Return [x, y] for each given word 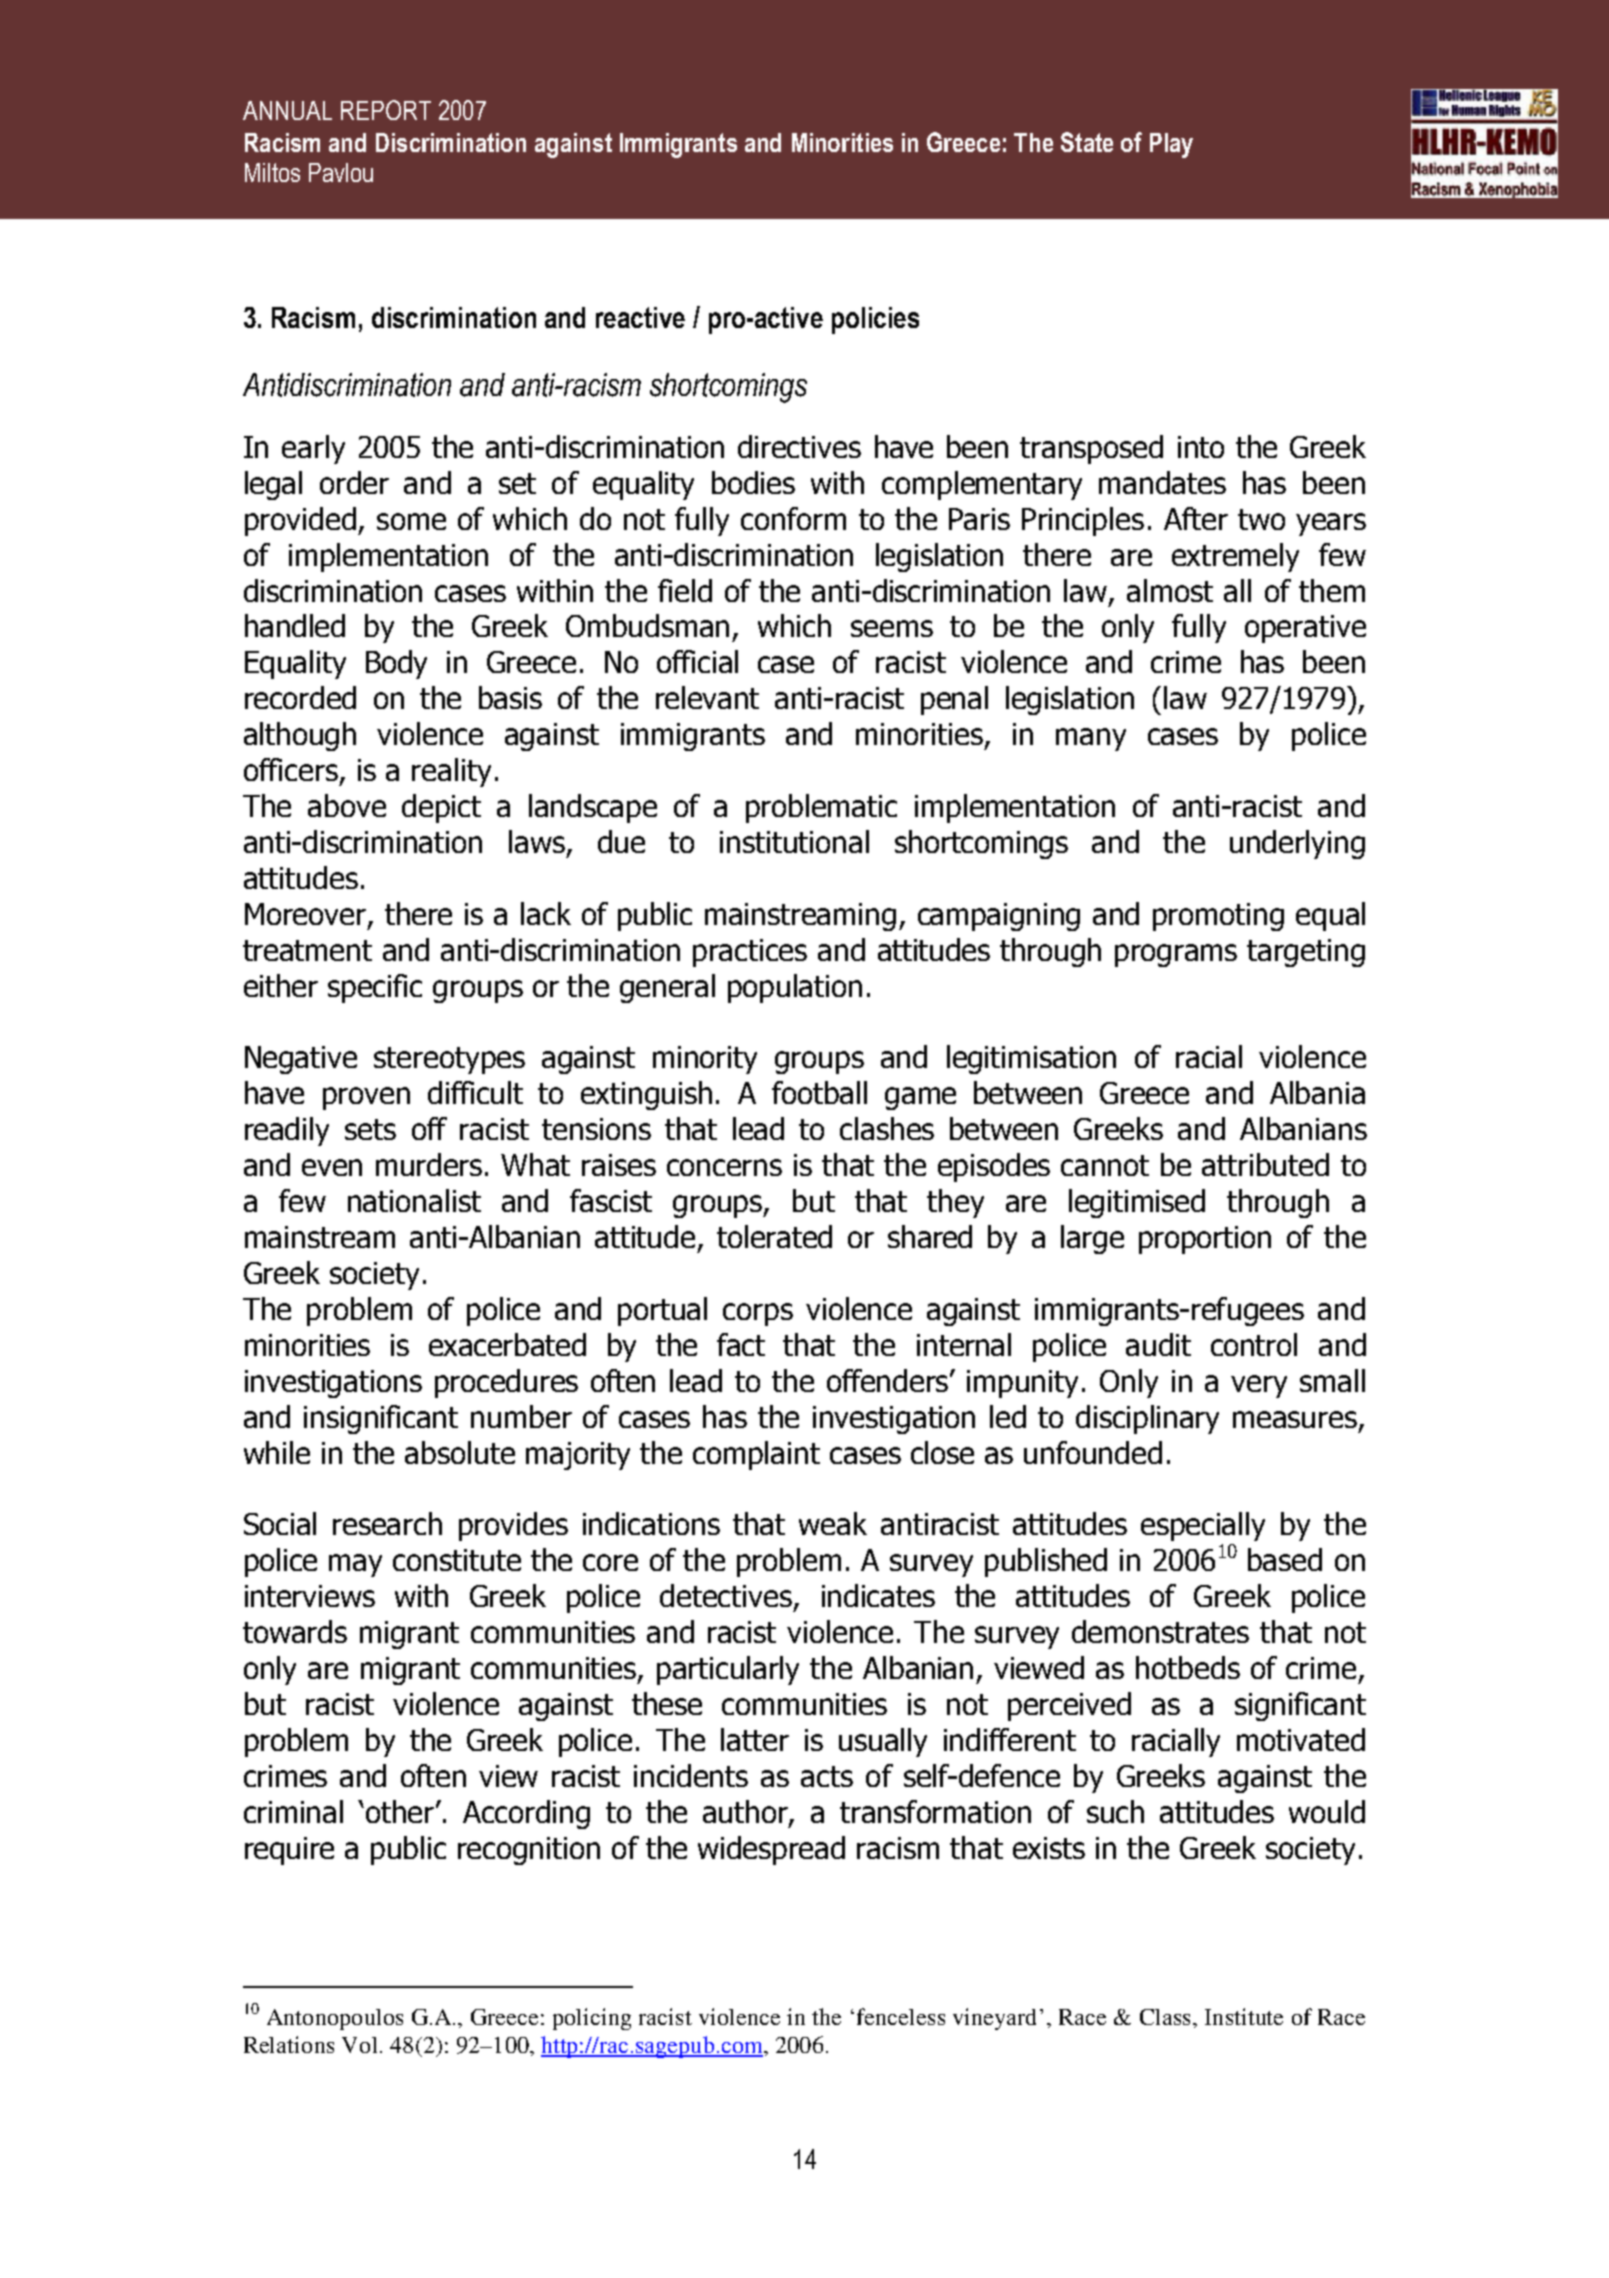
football [819, 1092]
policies [875, 320]
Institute [1244, 2016]
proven [366, 1098]
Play [1171, 145]
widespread [771, 1850]
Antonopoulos [335, 2019]
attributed [1265, 1164]
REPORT [386, 110]
